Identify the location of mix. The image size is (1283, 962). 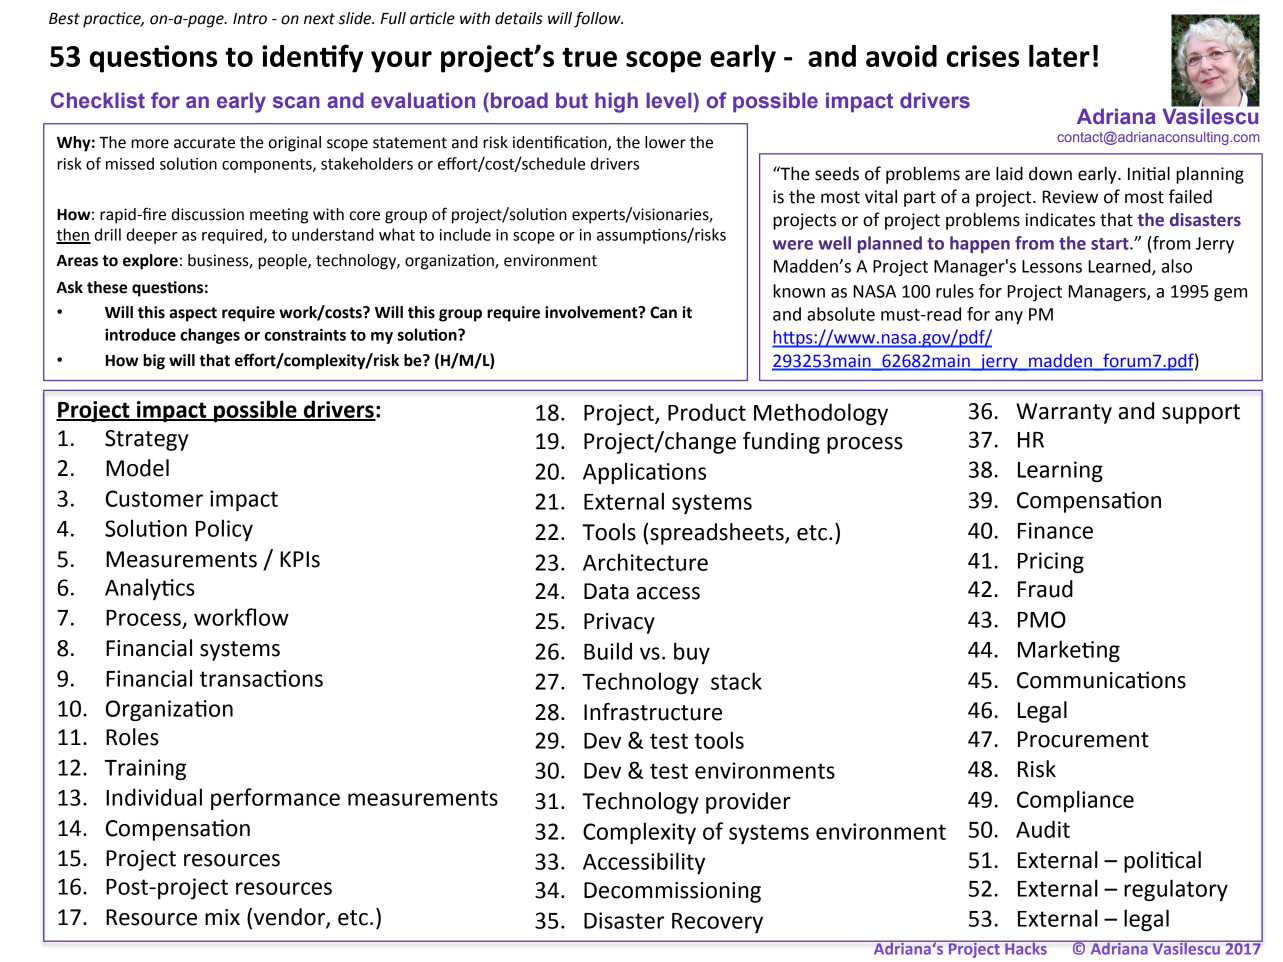
(222, 917).
